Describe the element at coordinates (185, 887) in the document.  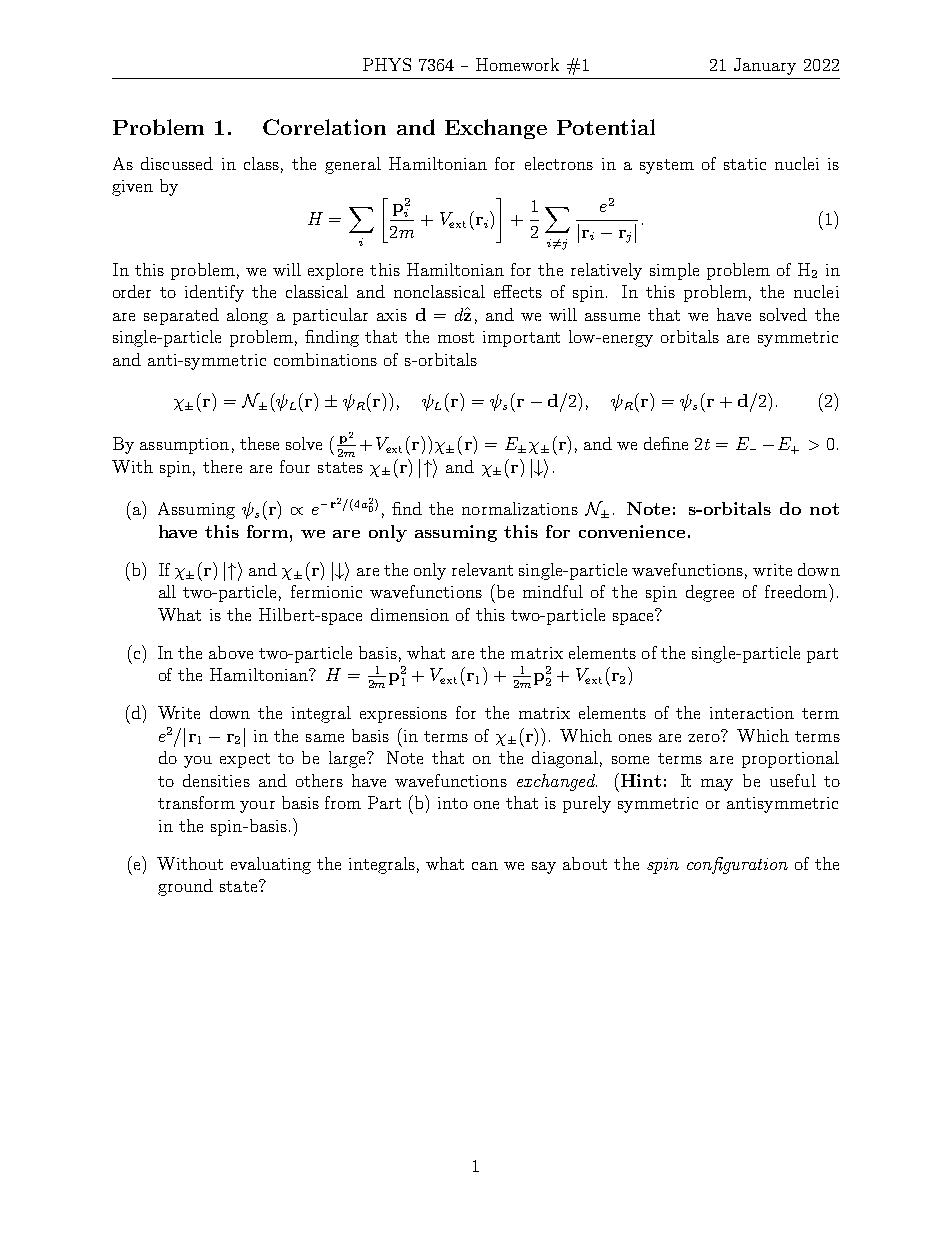
I see `ground` at that location.
